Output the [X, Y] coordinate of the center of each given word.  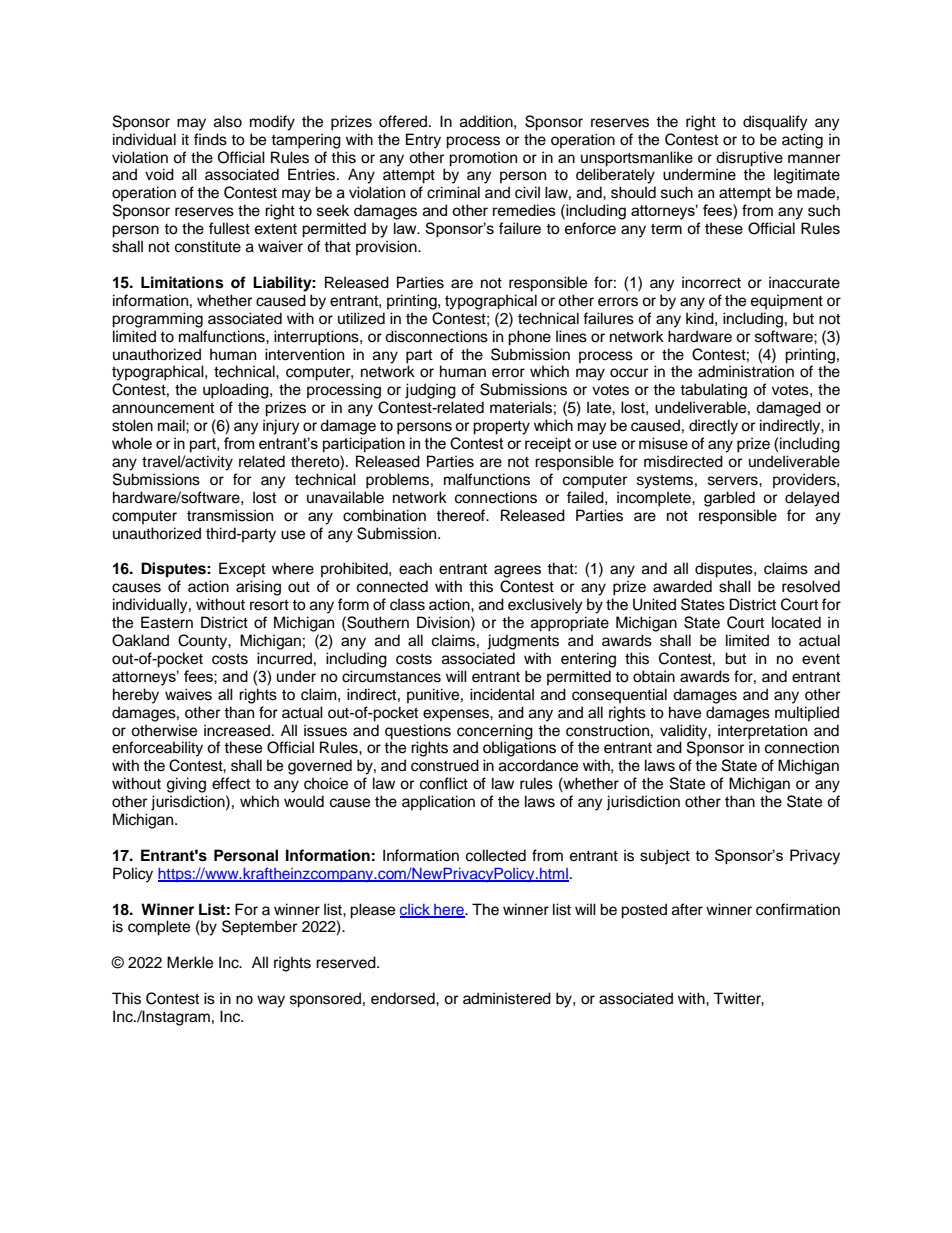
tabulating [713, 391]
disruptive [749, 159]
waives [188, 694]
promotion [483, 159]
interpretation [762, 732]
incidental [502, 694]
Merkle [190, 962]
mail [172, 425]
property [501, 428]
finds [210, 139]
